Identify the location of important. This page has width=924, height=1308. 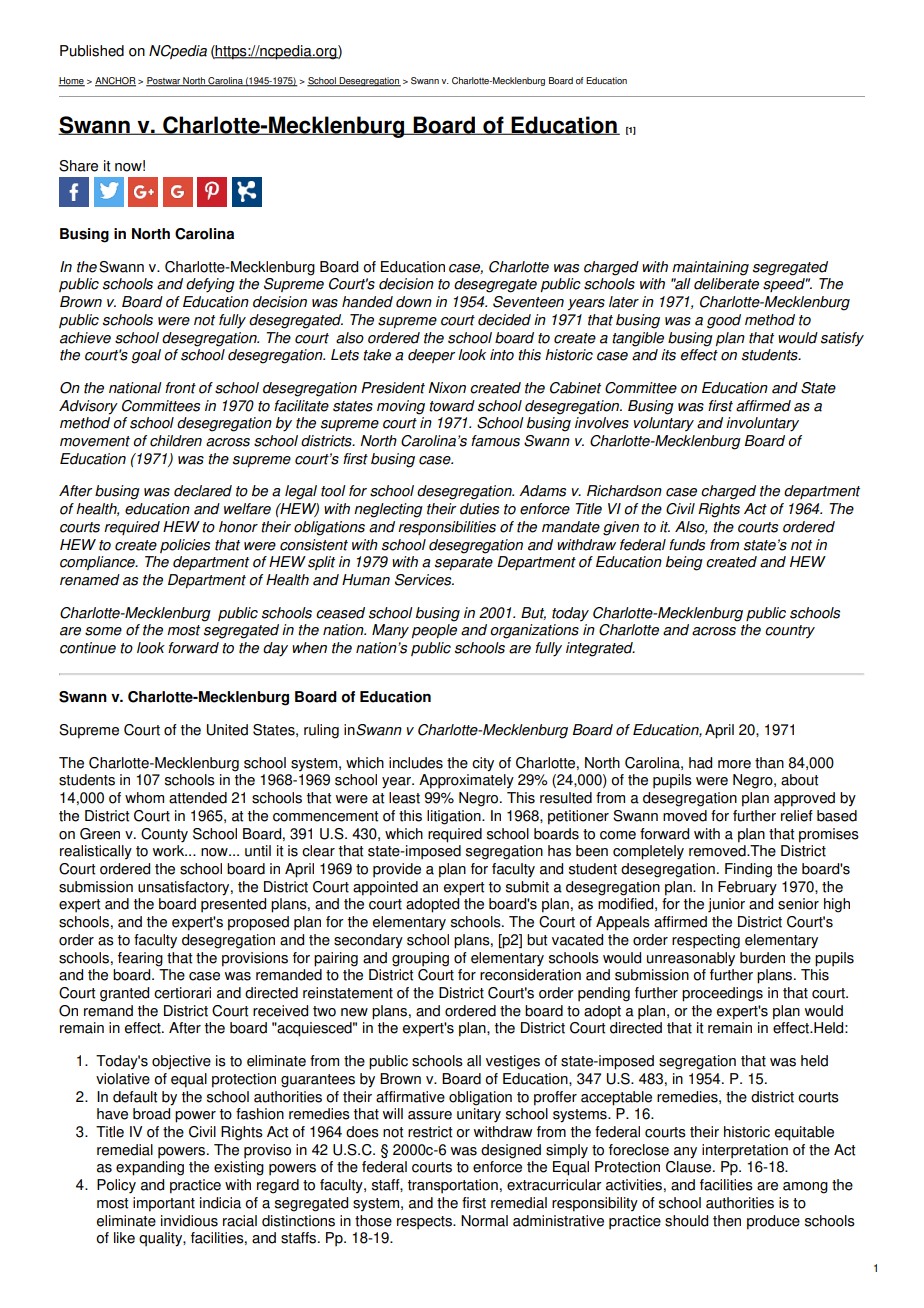
(164, 1204).
